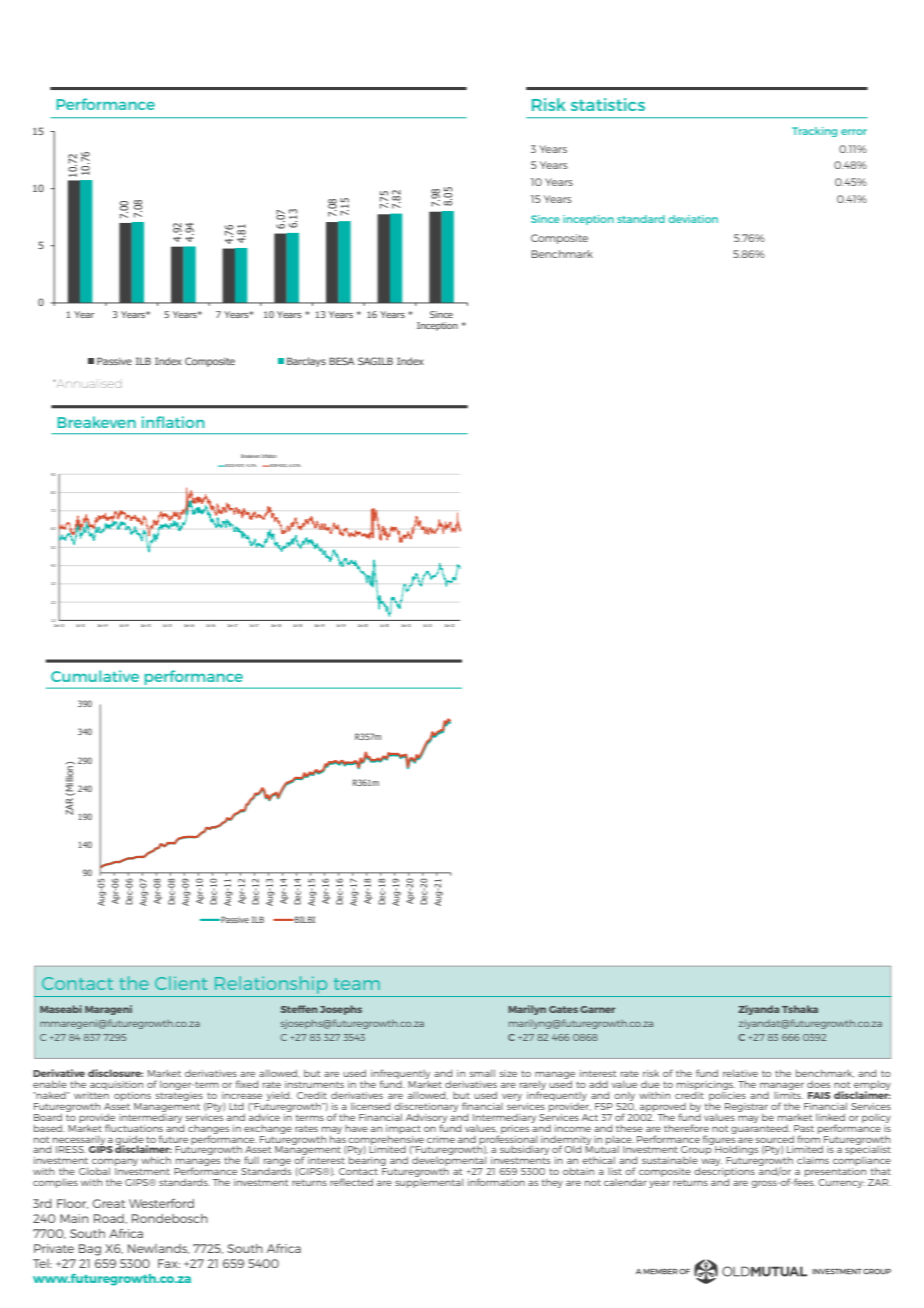  I want to click on statistics, so click(608, 104).
